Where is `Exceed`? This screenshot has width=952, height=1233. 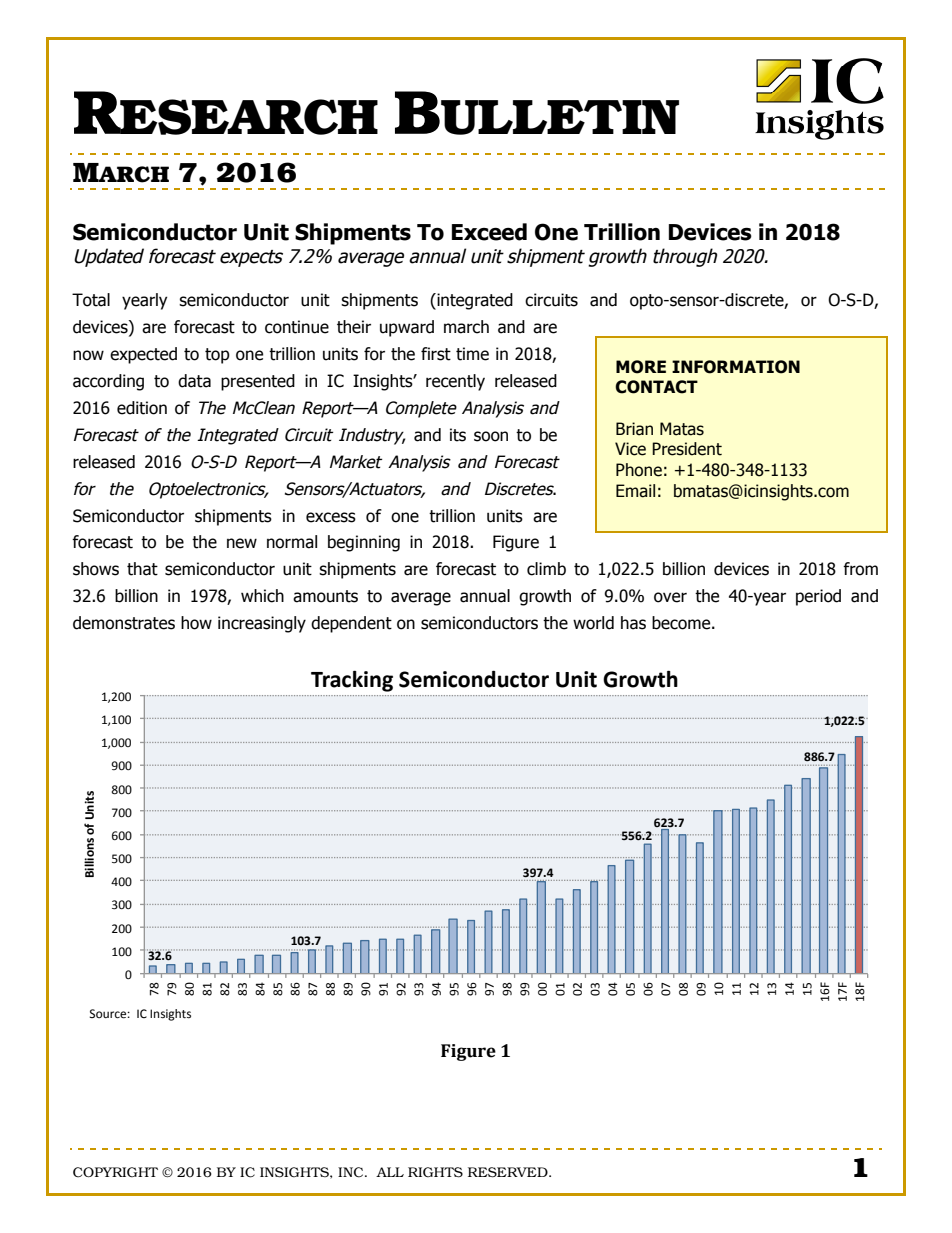
Exceed is located at coordinates (489, 232).
